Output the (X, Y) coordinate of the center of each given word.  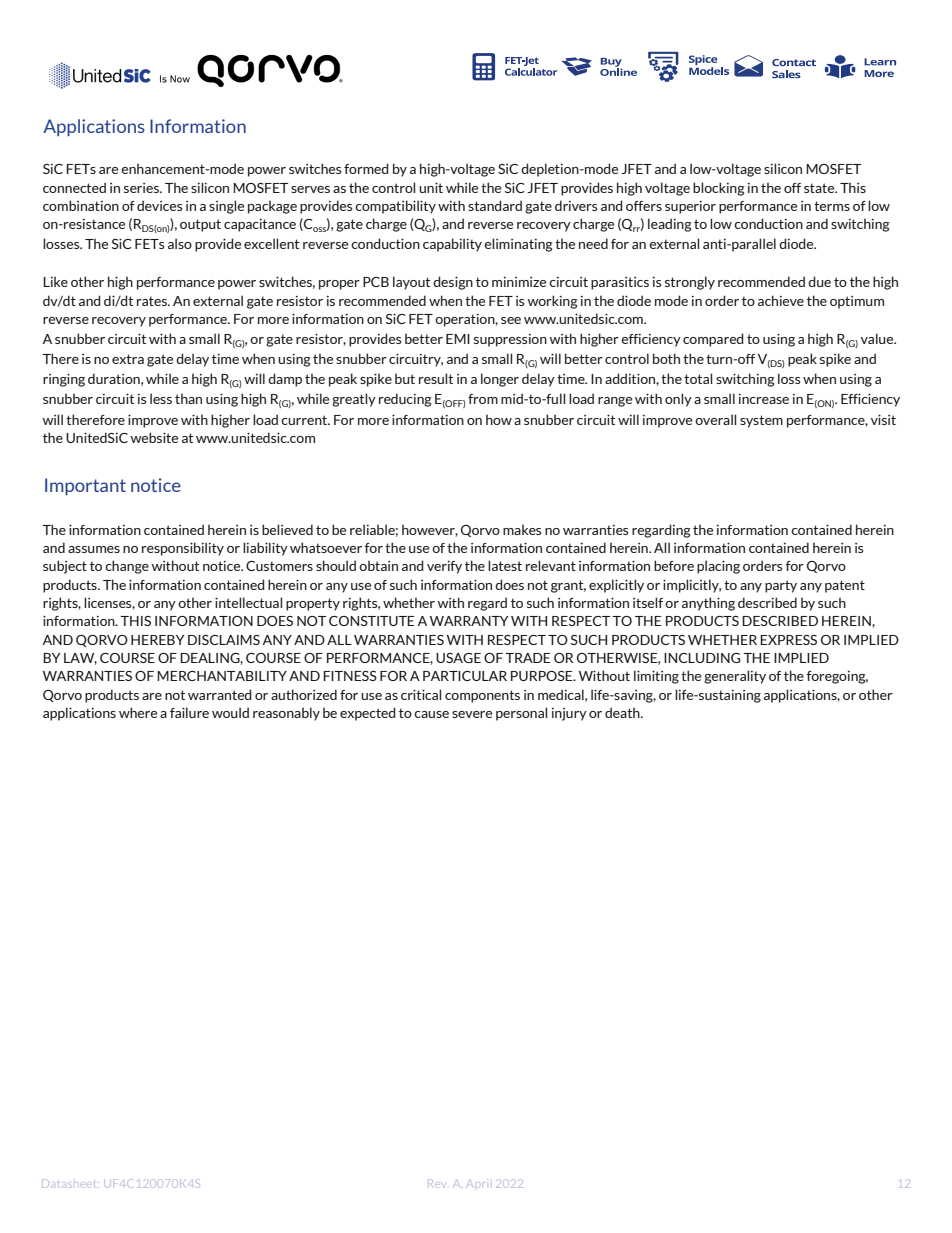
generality (735, 677)
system (761, 421)
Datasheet (68, 1183)
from (483, 399)
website (154, 437)
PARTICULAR (465, 676)
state (820, 188)
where (138, 712)
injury (569, 714)
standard (495, 205)
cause (431, 714)
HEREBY (158, 640)
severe (472, 714)
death (623, 712)
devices (160, 205)
